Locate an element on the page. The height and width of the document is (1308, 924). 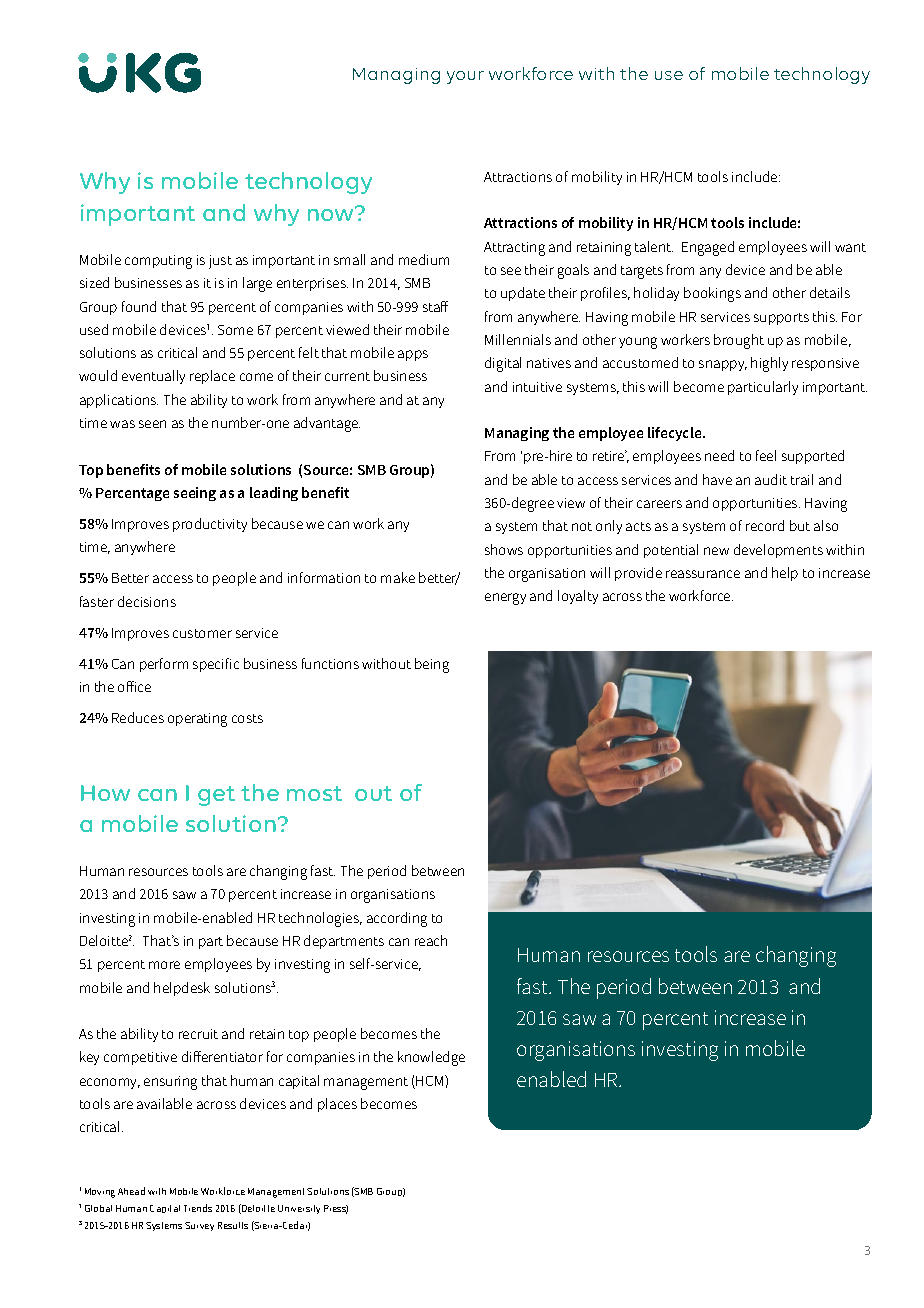
Trends is located at coordinates (198, 1208).
